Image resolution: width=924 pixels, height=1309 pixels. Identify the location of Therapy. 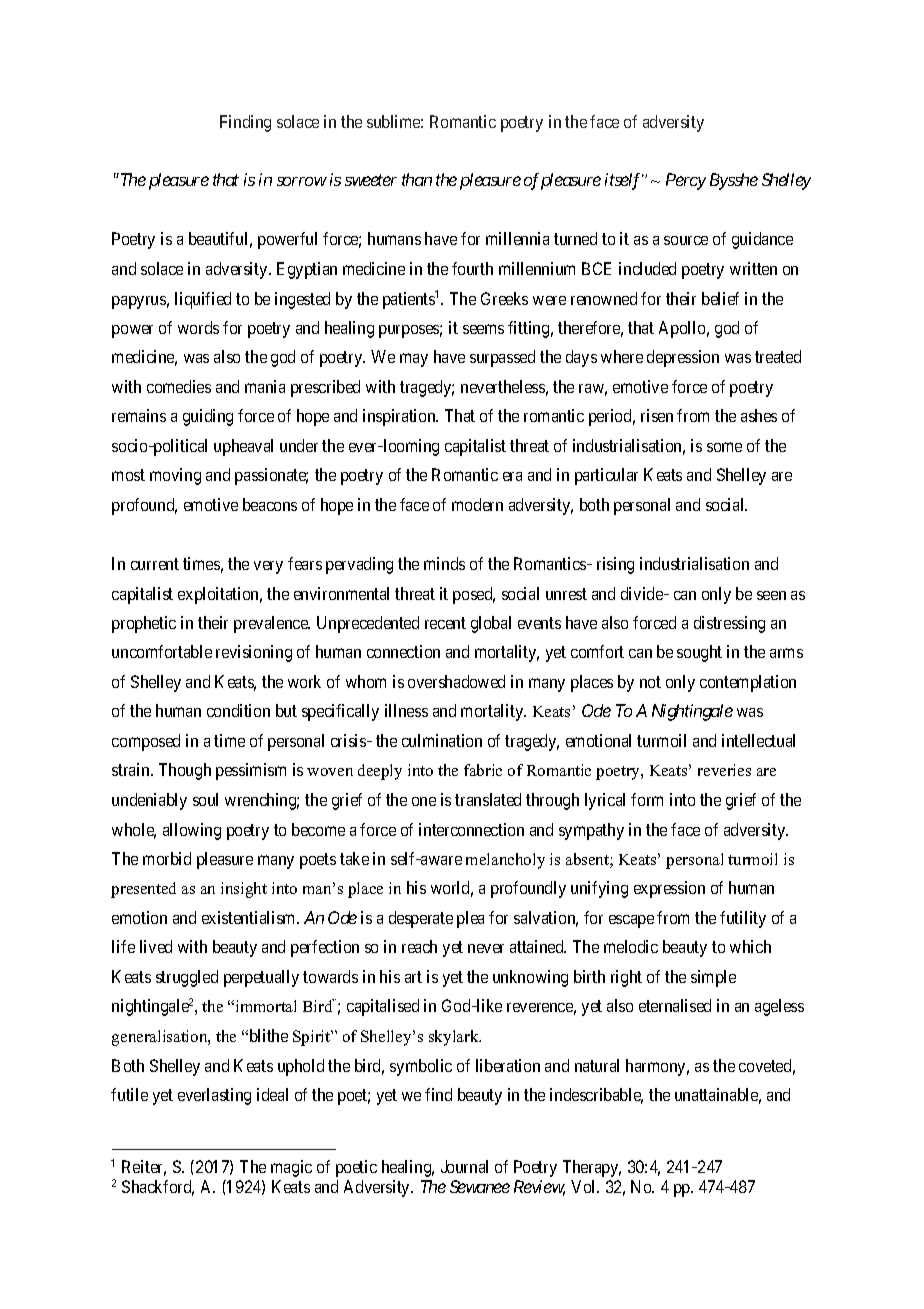
(592, 1168).
